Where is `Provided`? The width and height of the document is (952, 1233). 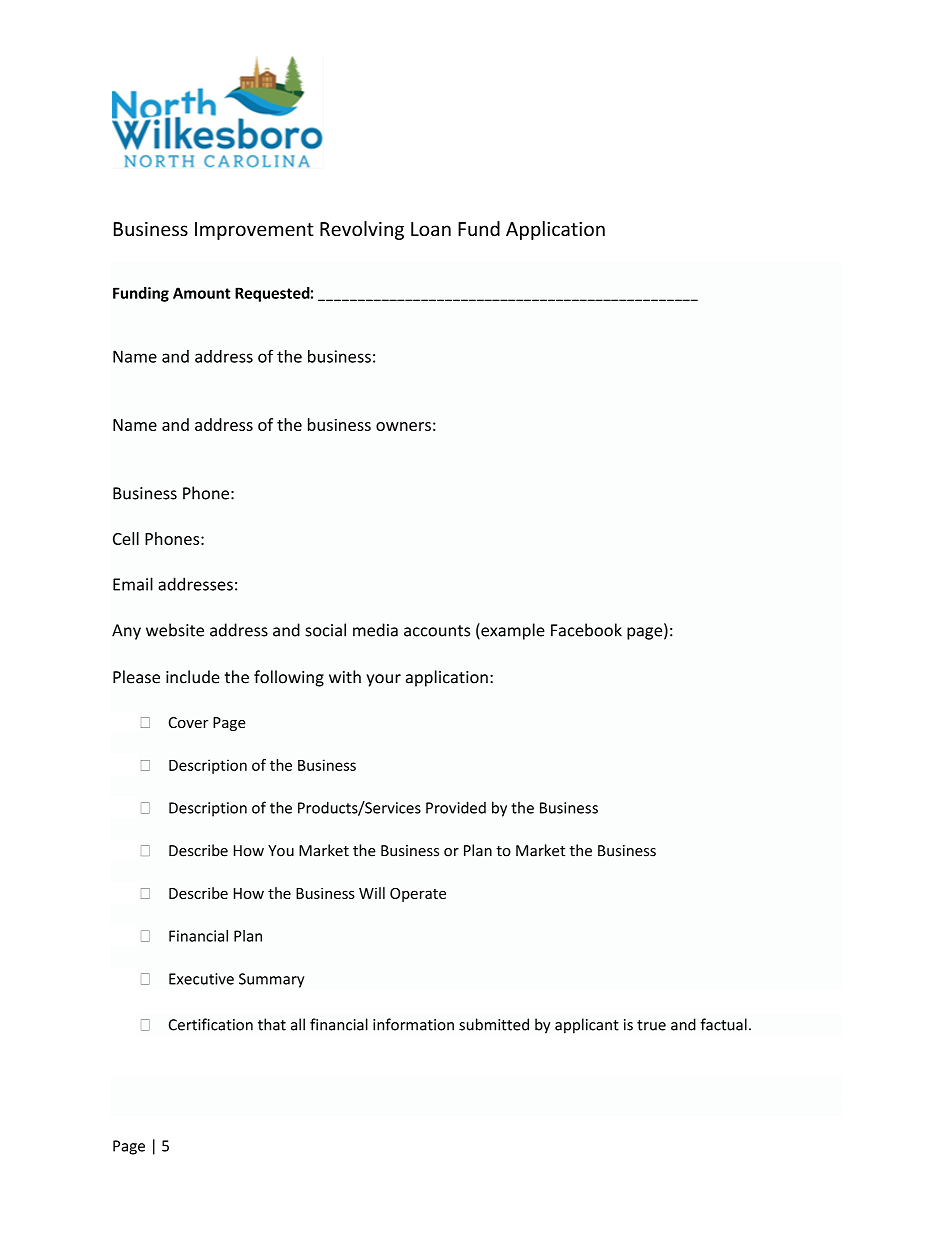 Provided is located at coordinates (456, 807).
